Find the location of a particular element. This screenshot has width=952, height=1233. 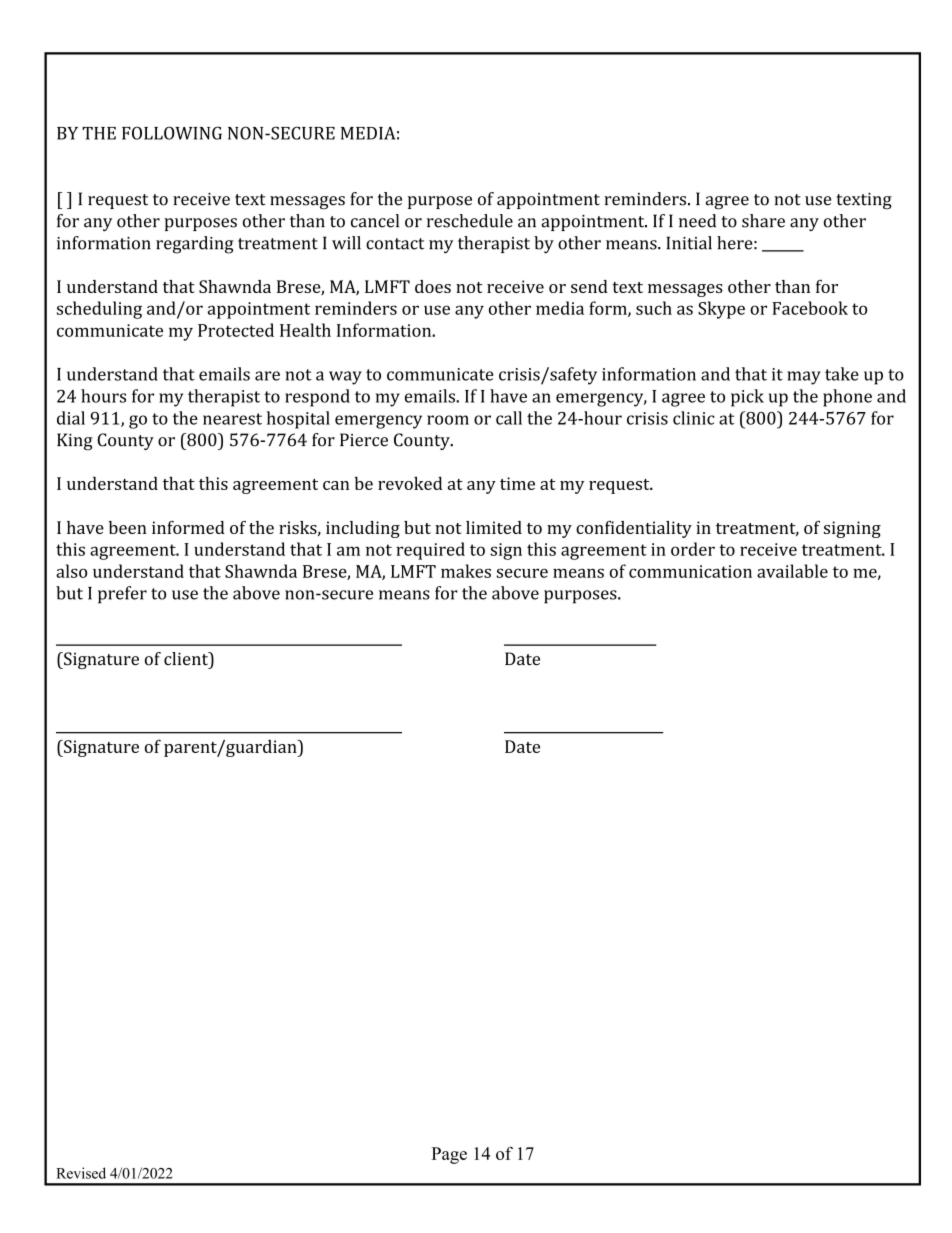

makes is located at coordinates (466, 571).
